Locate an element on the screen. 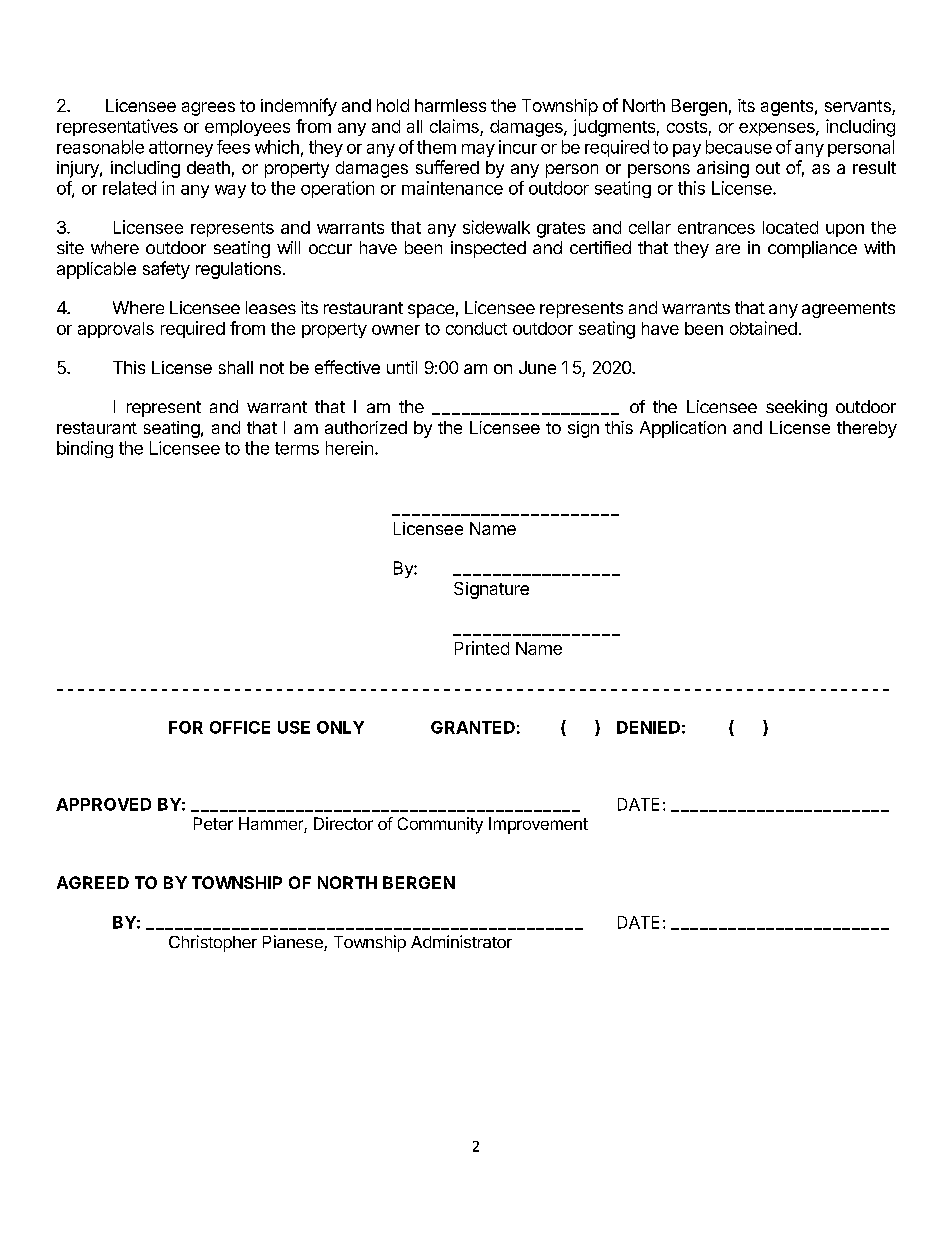 The image size is (952, 1233). Administrator is located at coordinates (461, 941).
